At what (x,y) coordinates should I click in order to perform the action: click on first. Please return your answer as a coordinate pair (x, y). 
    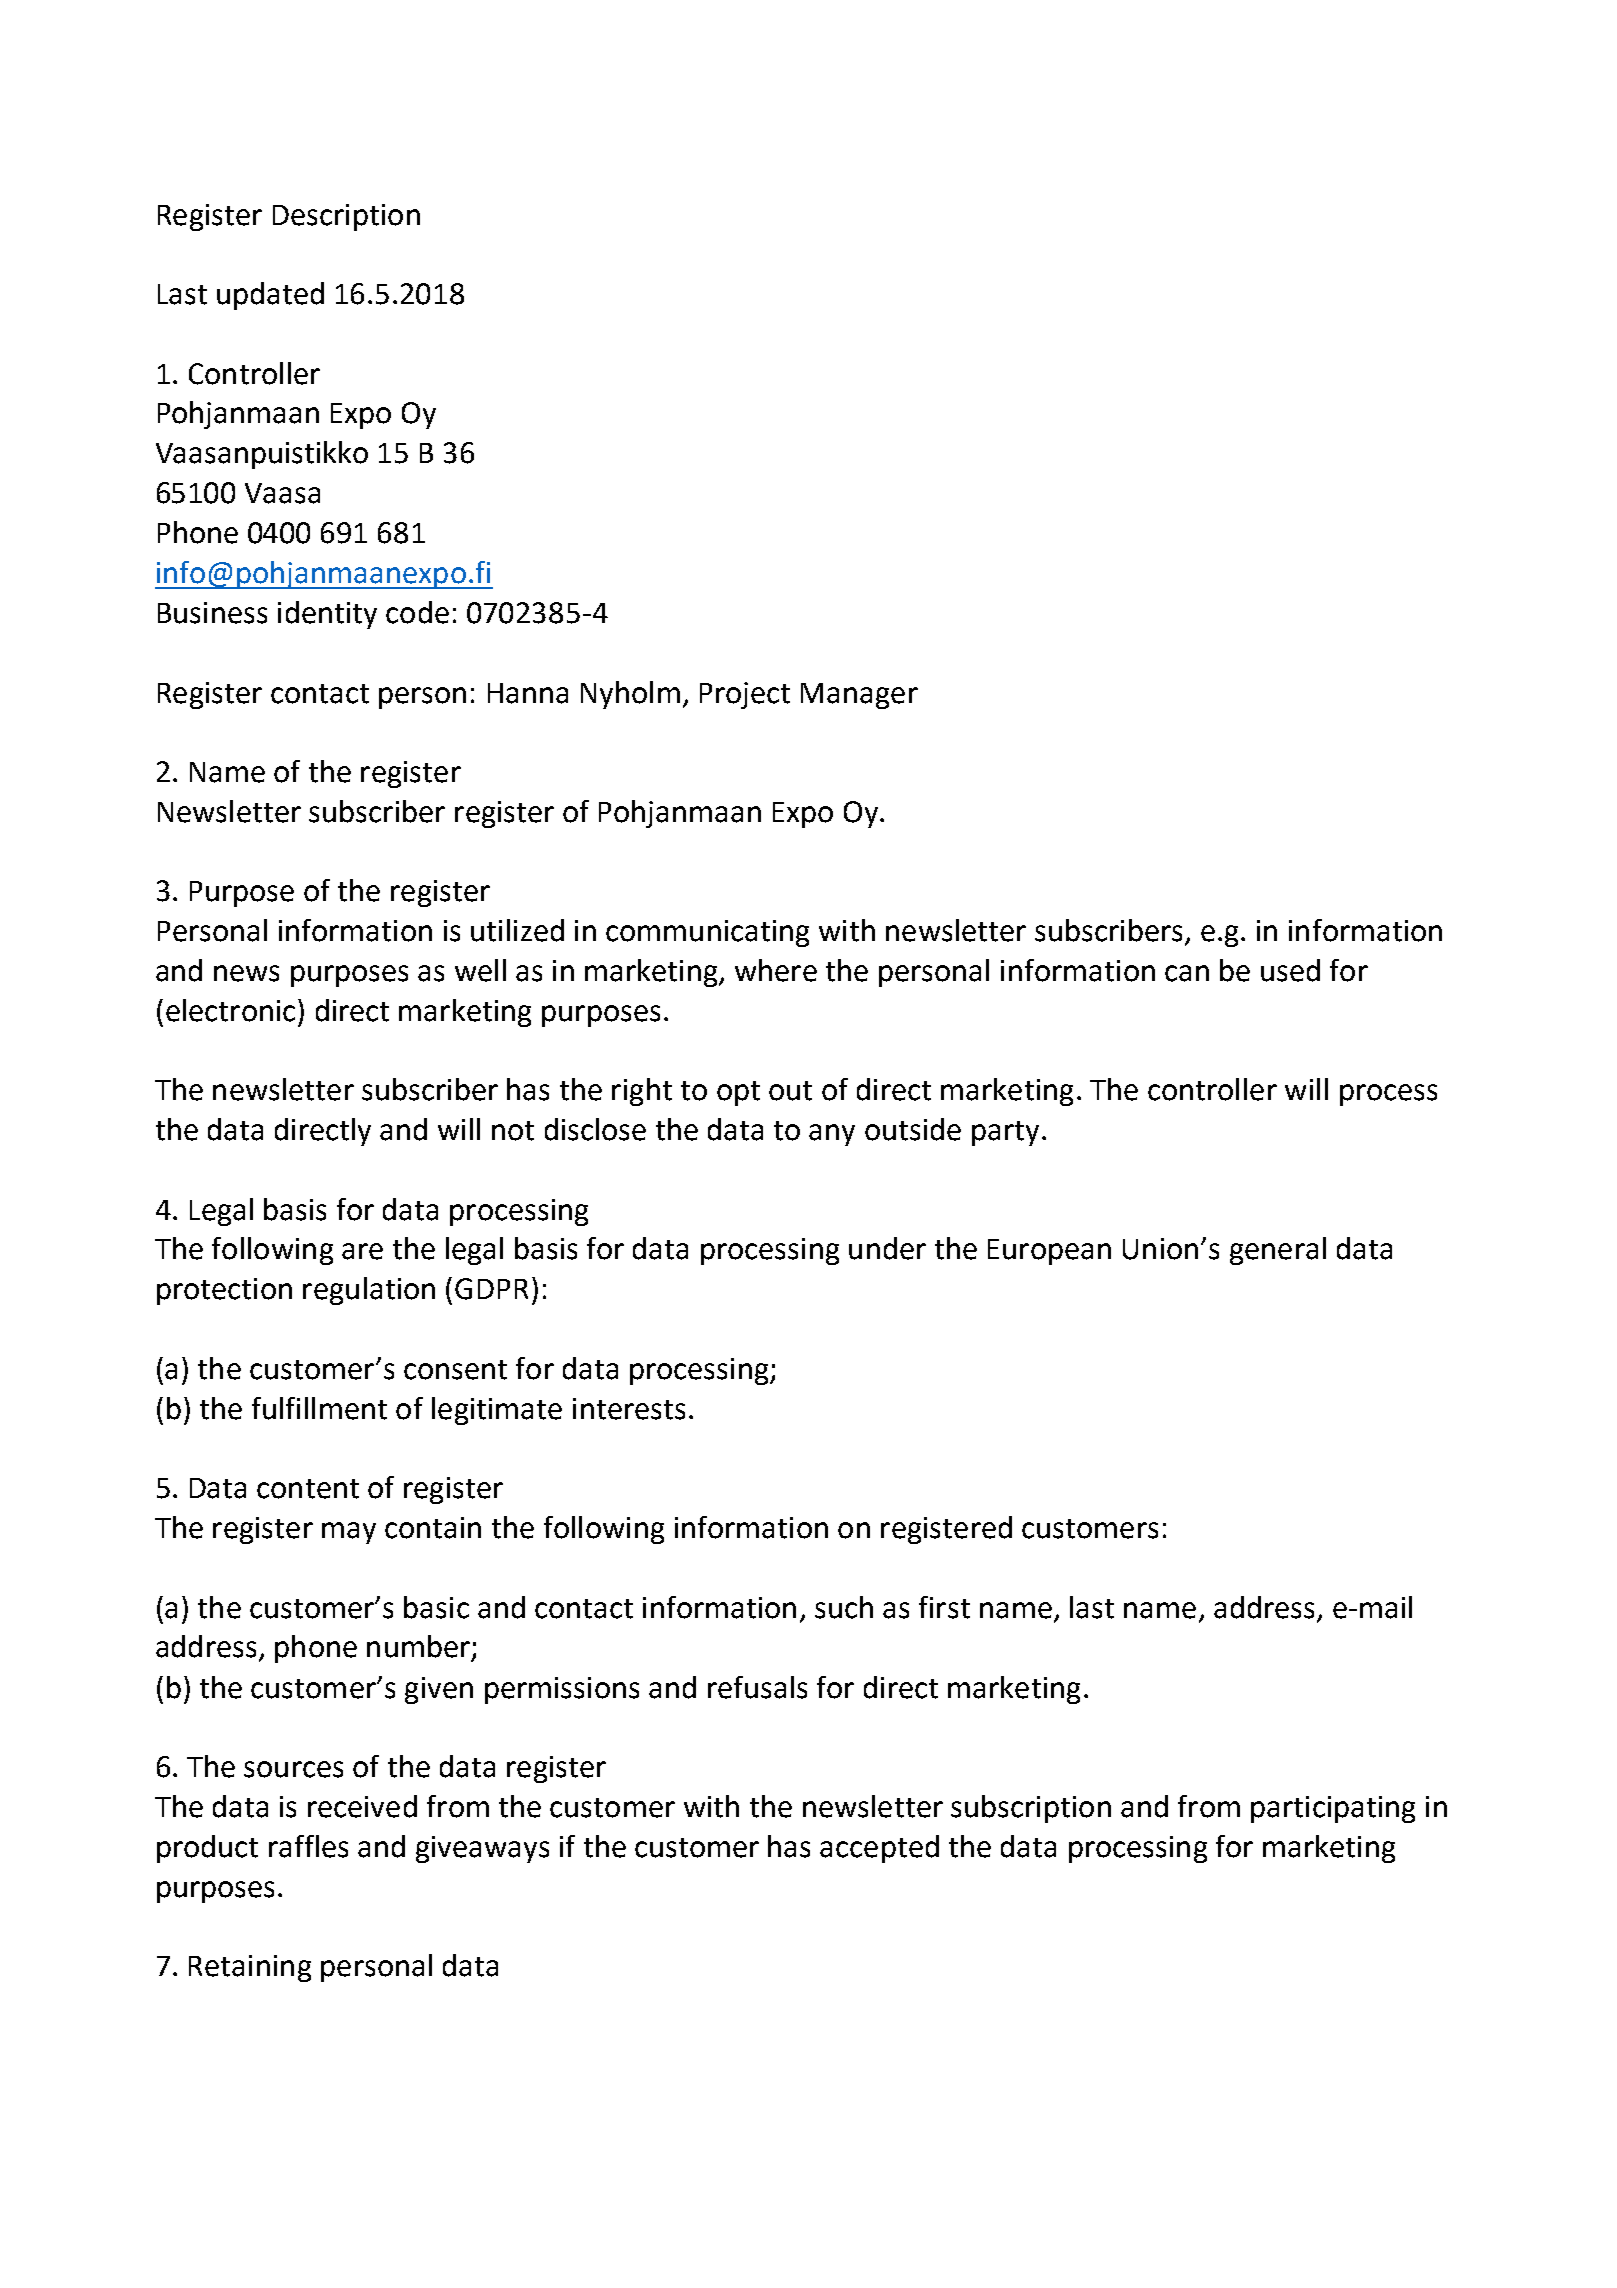
    Looking at the image, I should click on (944, 1607).
